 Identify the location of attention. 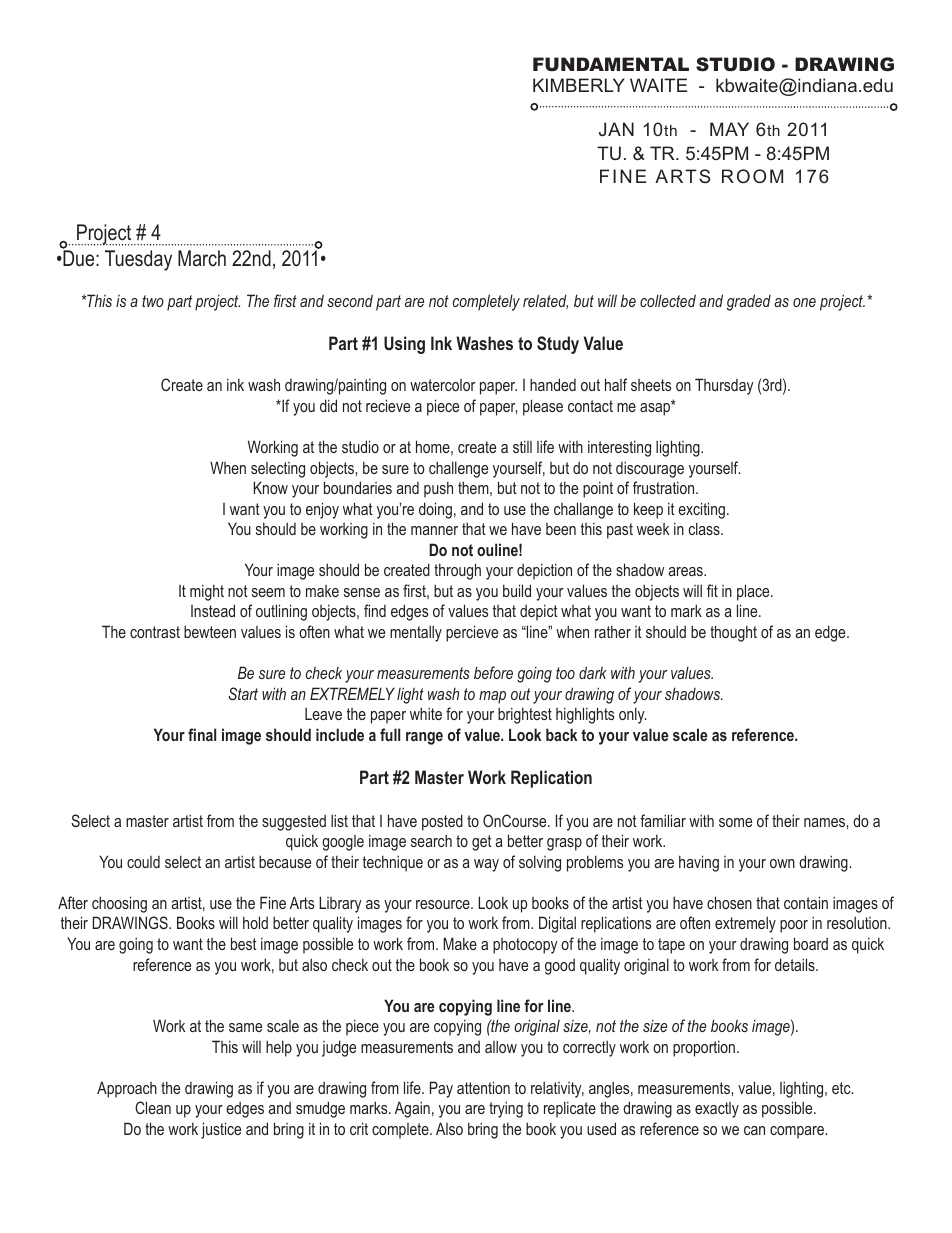
(483, 1087).
